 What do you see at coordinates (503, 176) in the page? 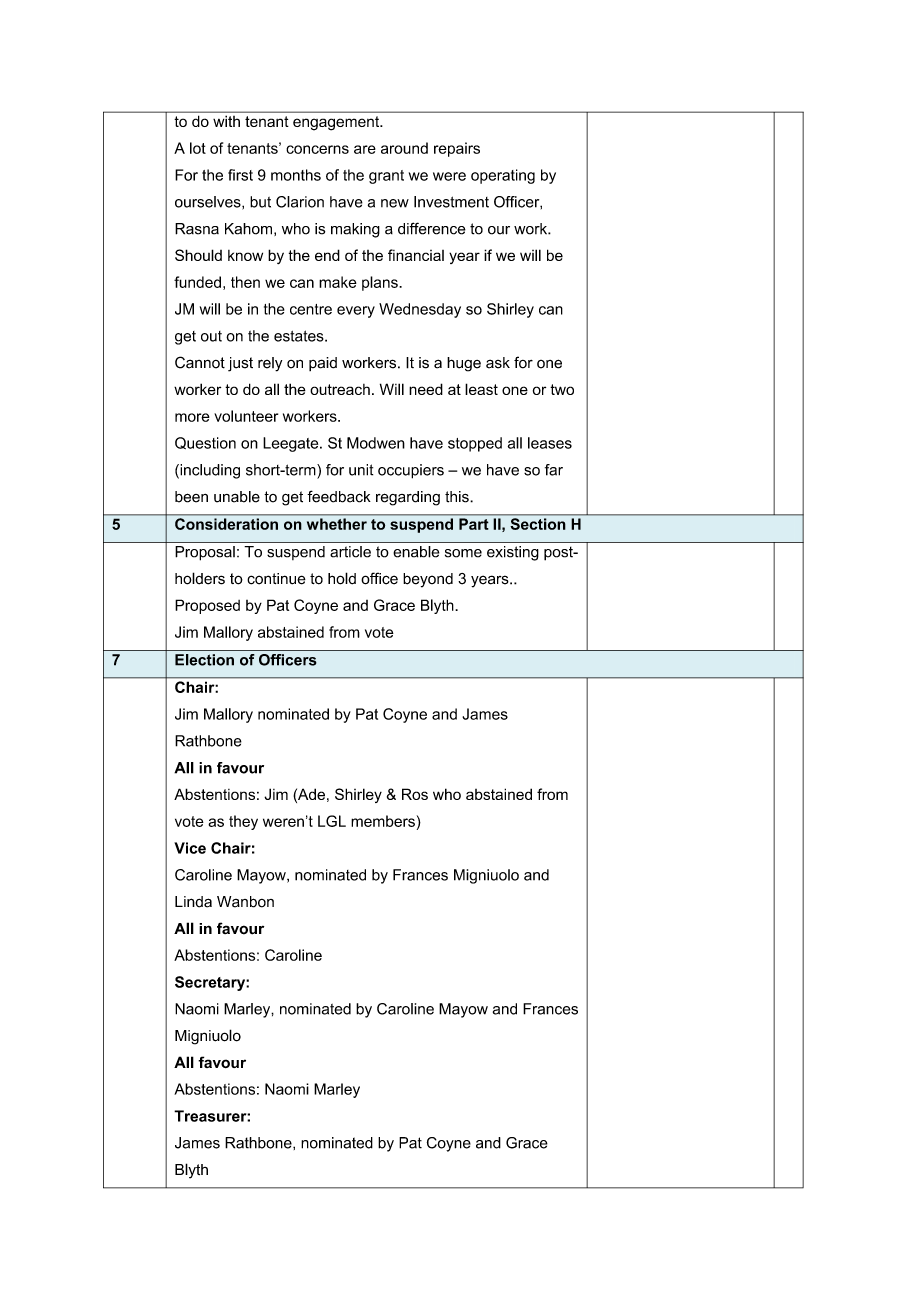
I see `operating` at bounding box center [503, 176].
